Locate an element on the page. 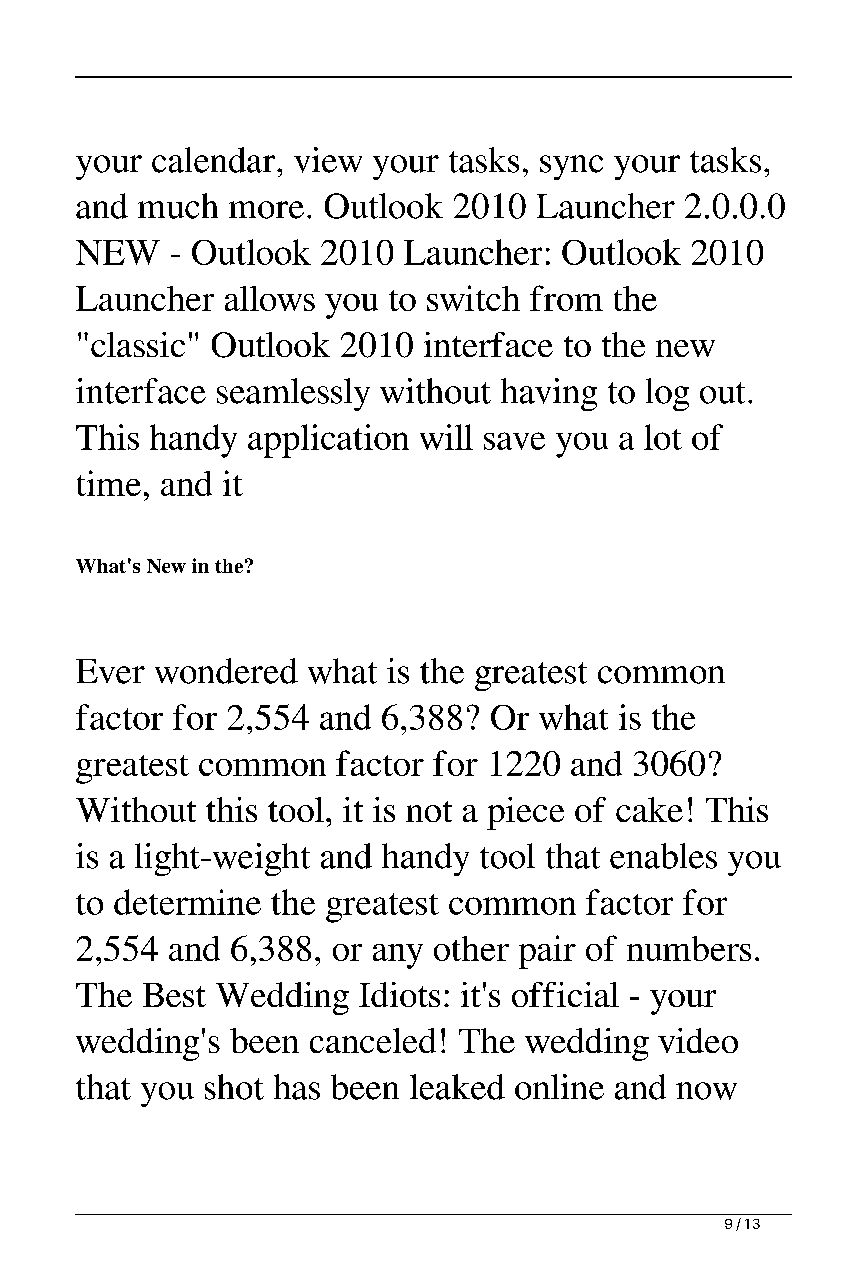 The width and height of the image is (867, 1265). canceled is located at coordinates (373, 1040).
